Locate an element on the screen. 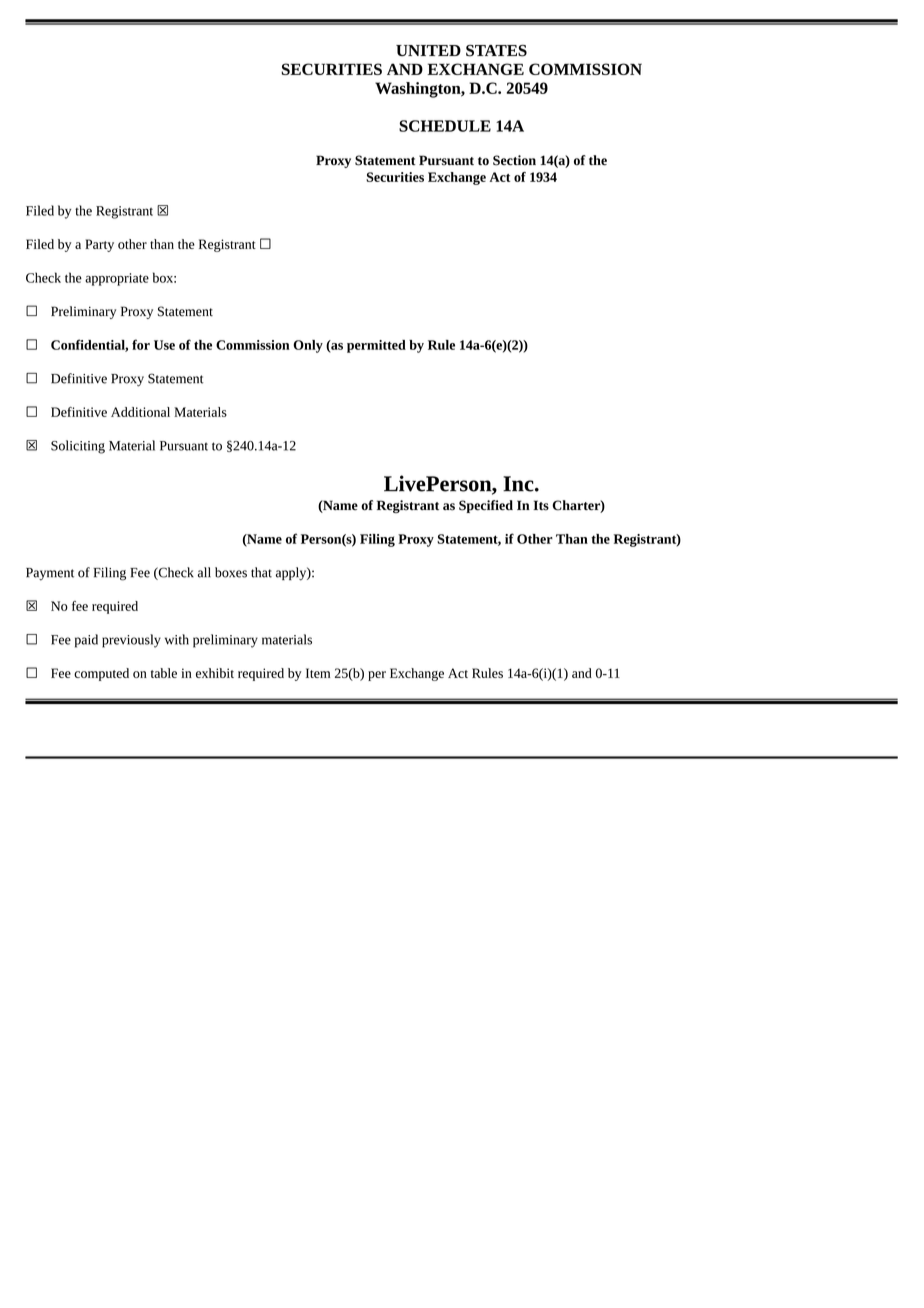  STATES is located at coordinates (496, 50).
